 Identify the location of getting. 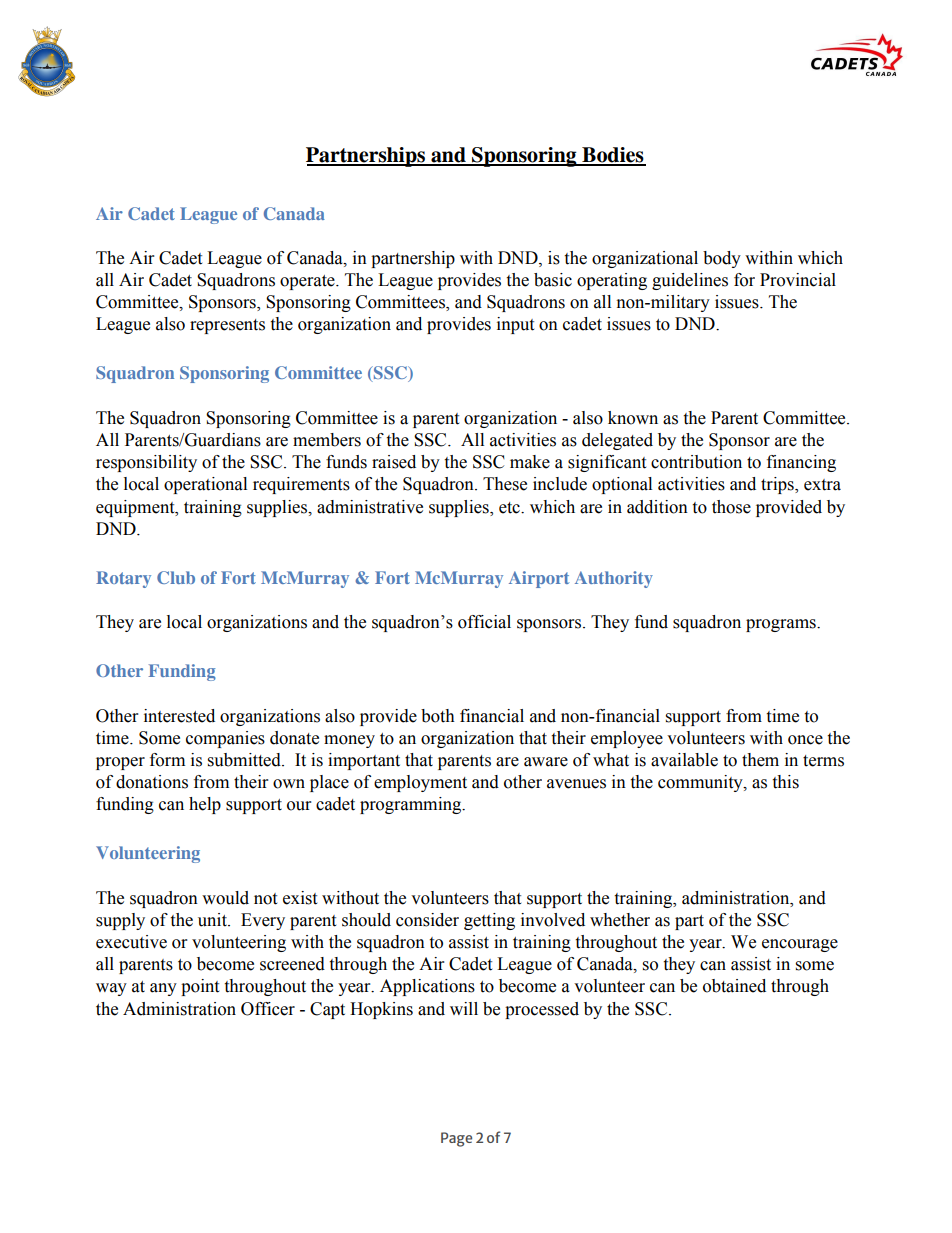
(489, 921).
